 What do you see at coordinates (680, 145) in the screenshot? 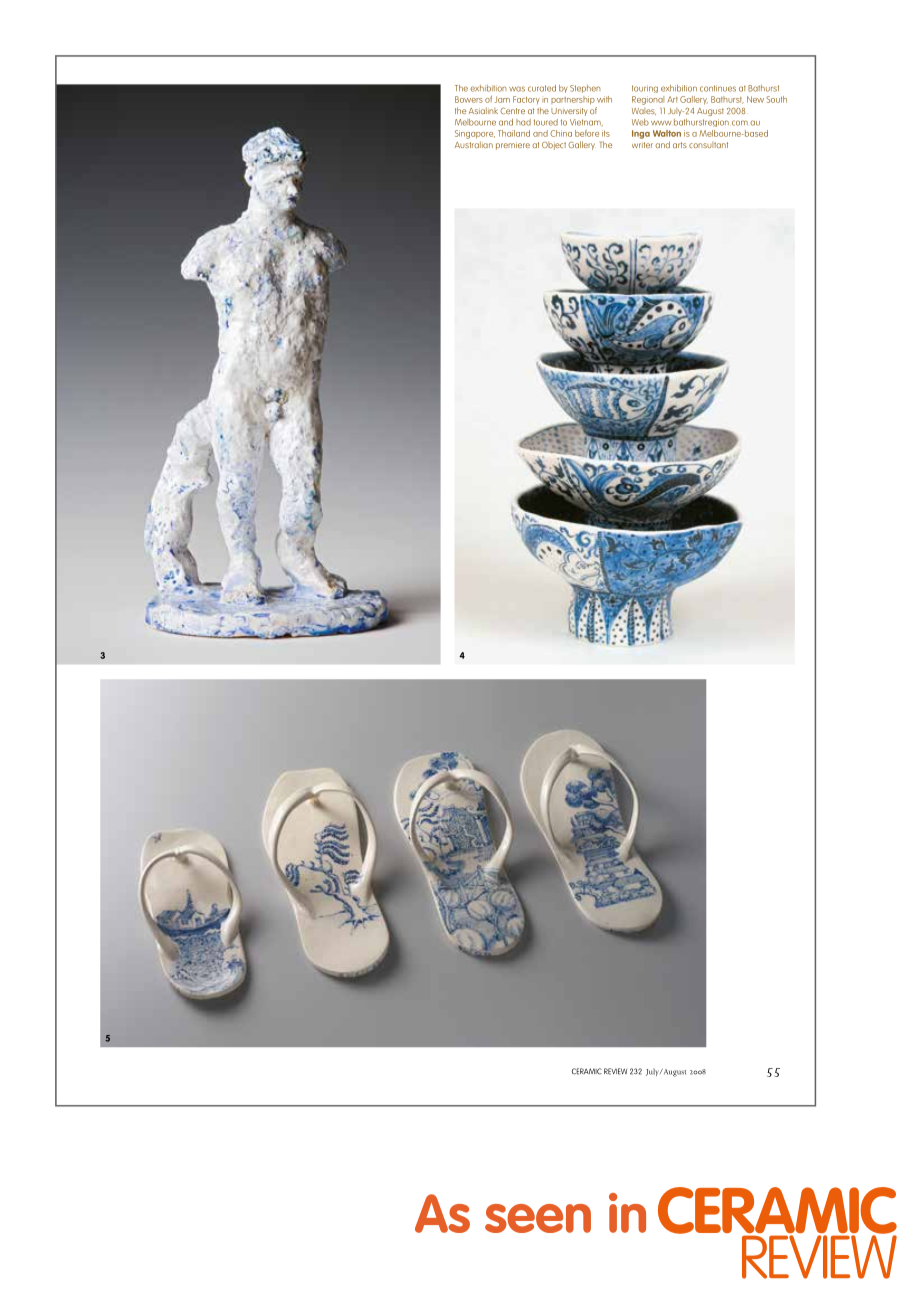
I see `arts` at bounding box center [680, 145].
